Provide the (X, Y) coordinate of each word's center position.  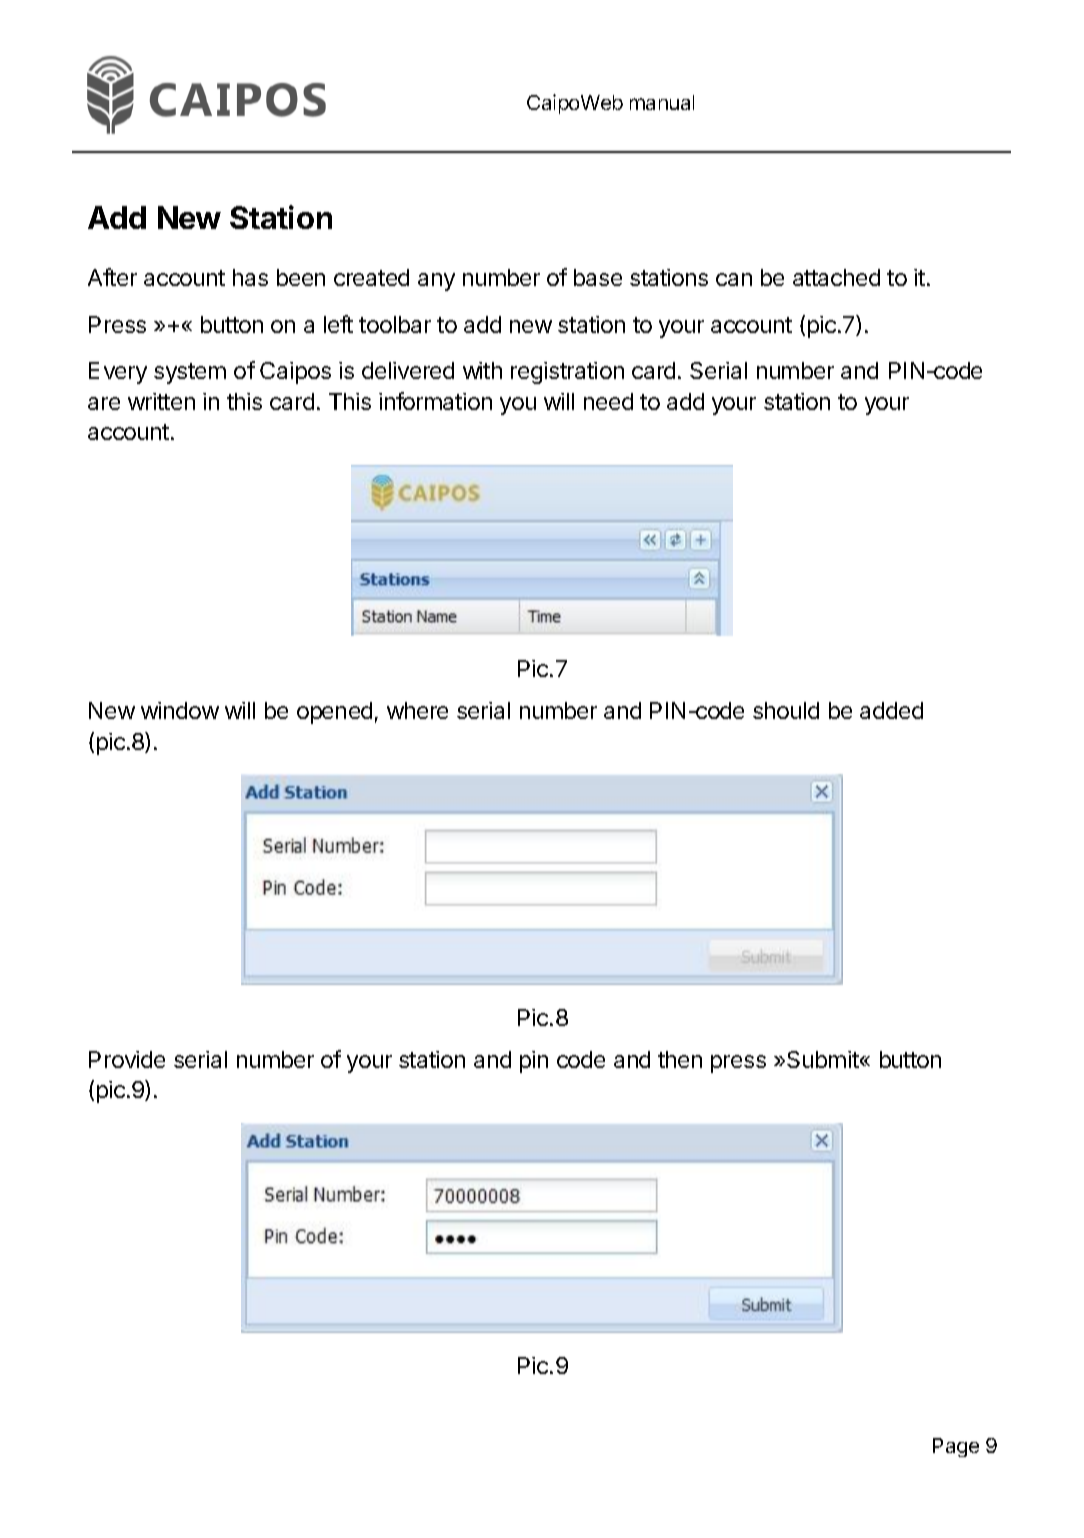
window (180, 710)
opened (334, 713)
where (417, 710)
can (734, 279)
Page (956, 1447)
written (161, 401)
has (250, 277)
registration (567, 373)
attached (836, 277)
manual (662, 102)
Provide (127, 1059)
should (786, 710)
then (680, 1059)
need (608, 401)
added (891, 710)
